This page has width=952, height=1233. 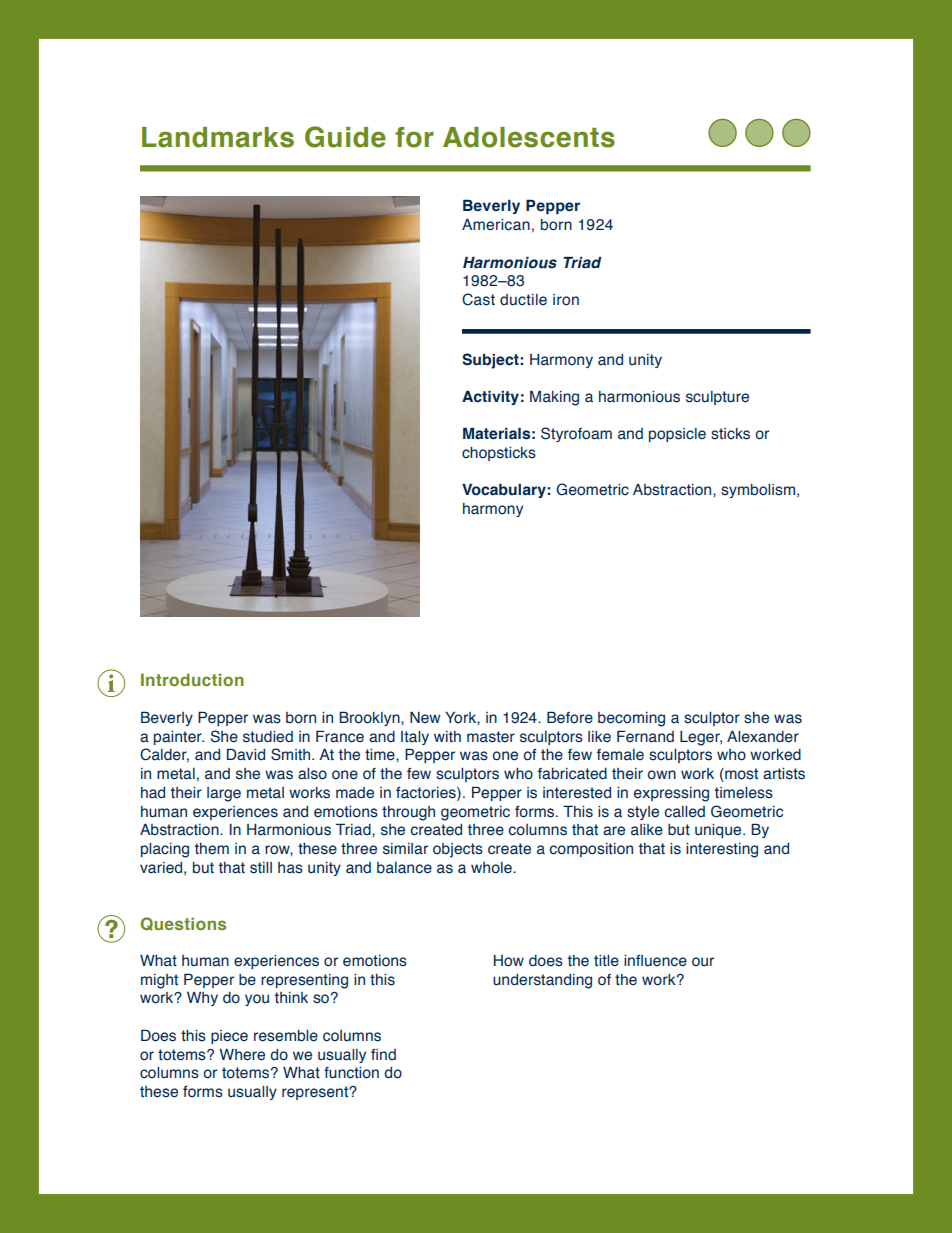 What do you see at coordinates (576, 434) in the page?
I see `Styrofoam` at bounding box center [576, 434].
